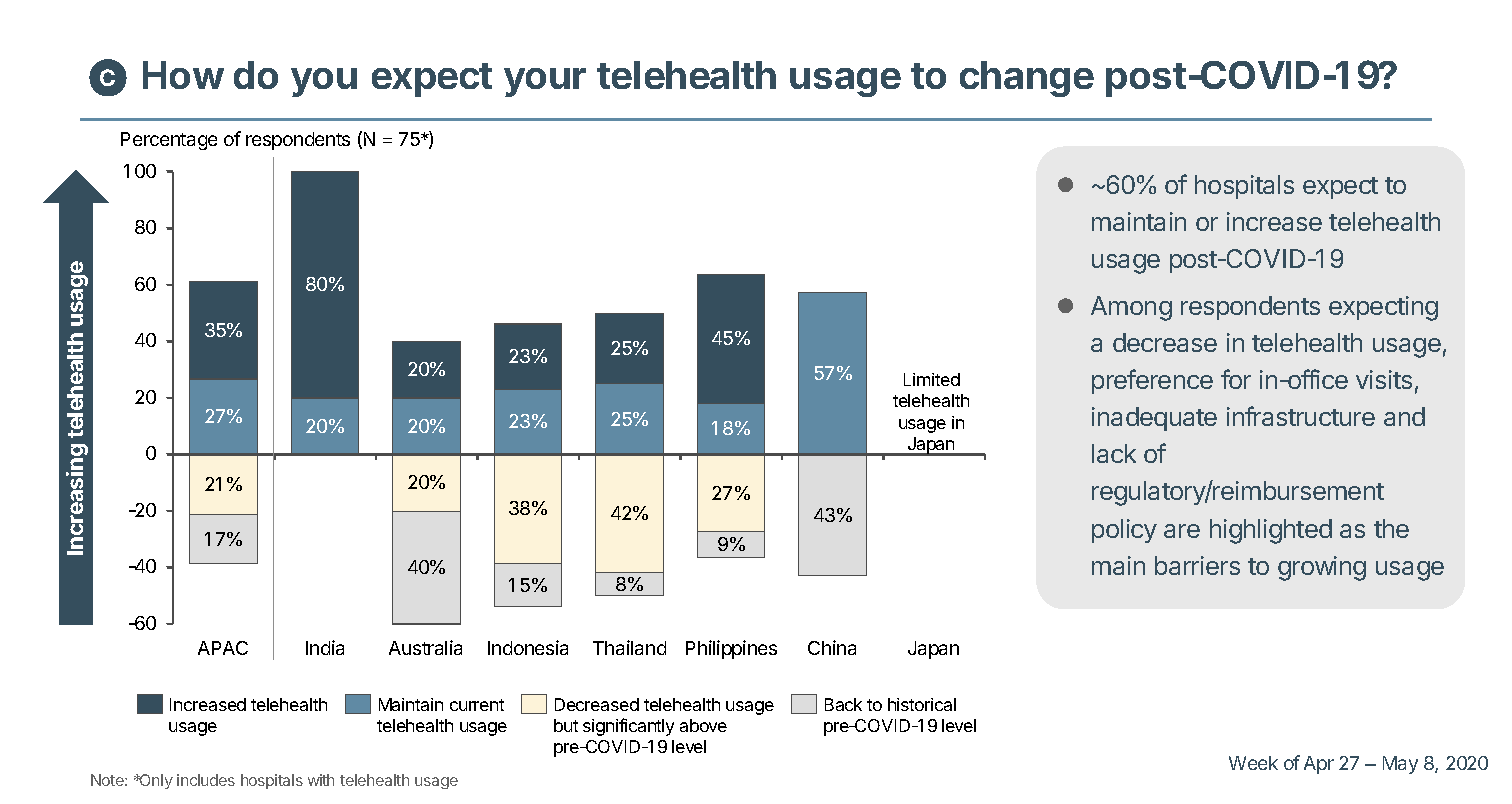  What do you see at coordinates (703, 725) in the image?
I see `above` at bounding box center [703, 725].
